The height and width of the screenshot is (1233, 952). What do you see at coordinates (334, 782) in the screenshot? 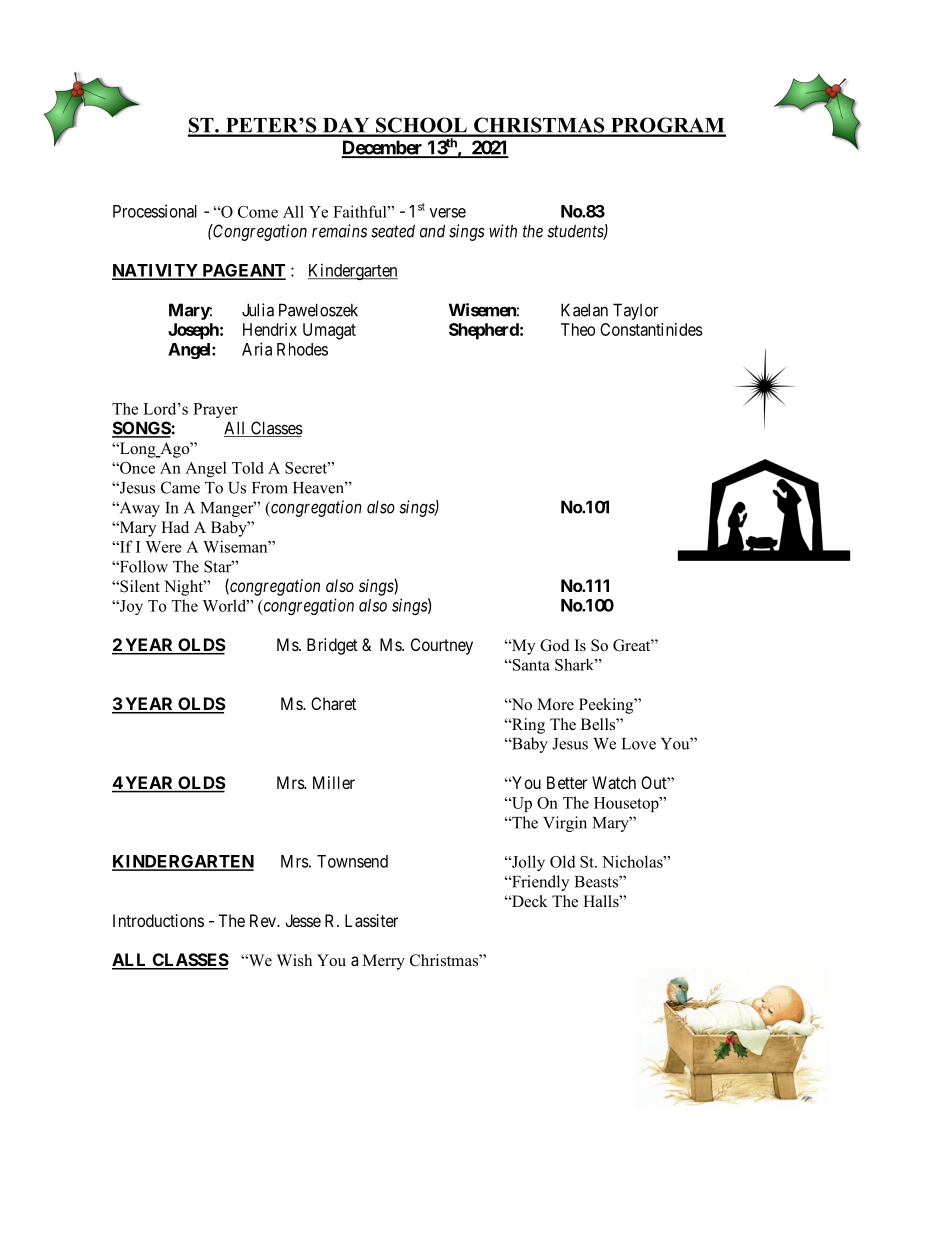
I see `Miller` at bounding box center [334, 782].
